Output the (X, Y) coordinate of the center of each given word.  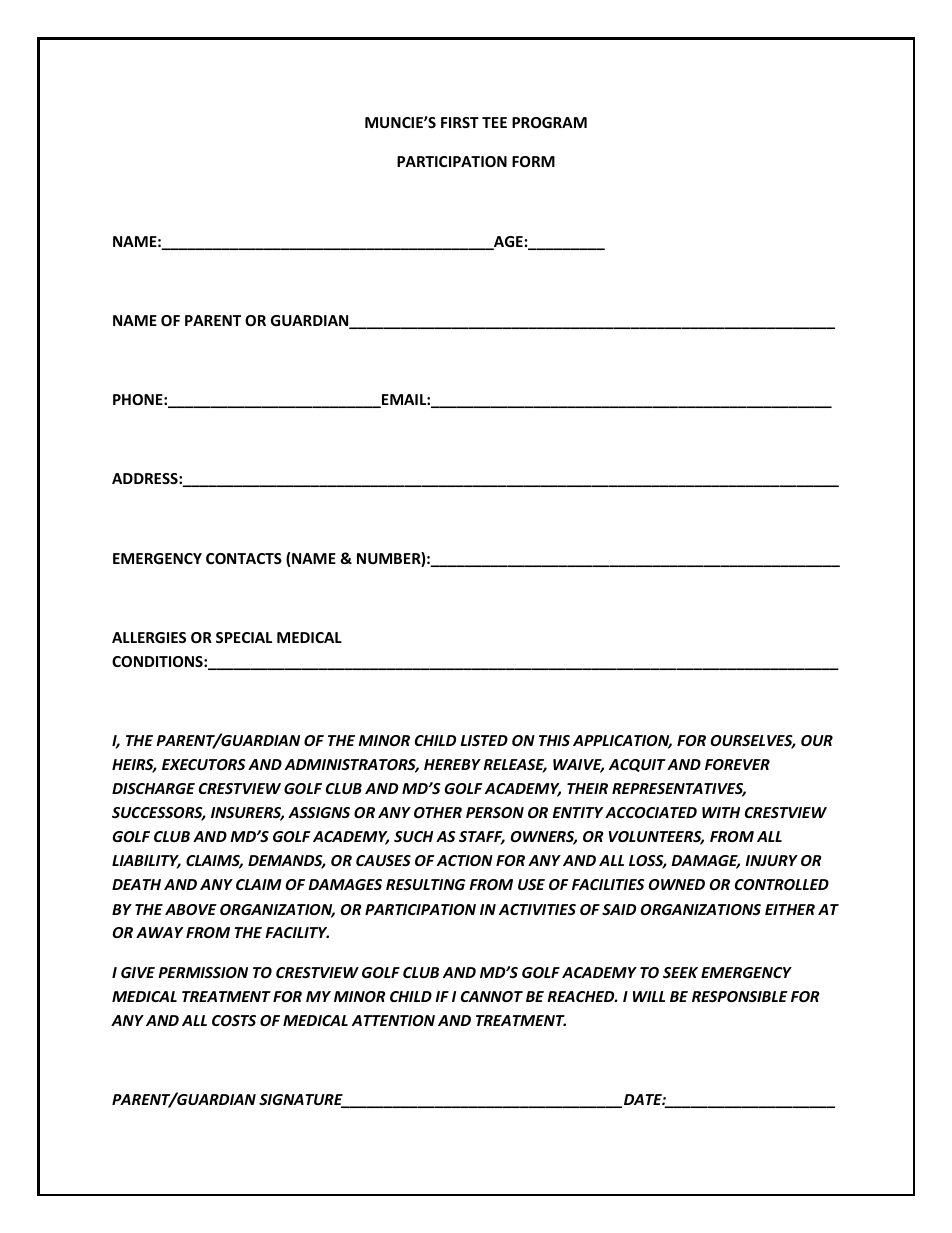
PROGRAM (549, 122)
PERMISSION (203, 972)
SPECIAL (244, 637)
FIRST (460, 122)
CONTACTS (244, 558)
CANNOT (492, 996)
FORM (533, 161)
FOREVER (737, 764)
